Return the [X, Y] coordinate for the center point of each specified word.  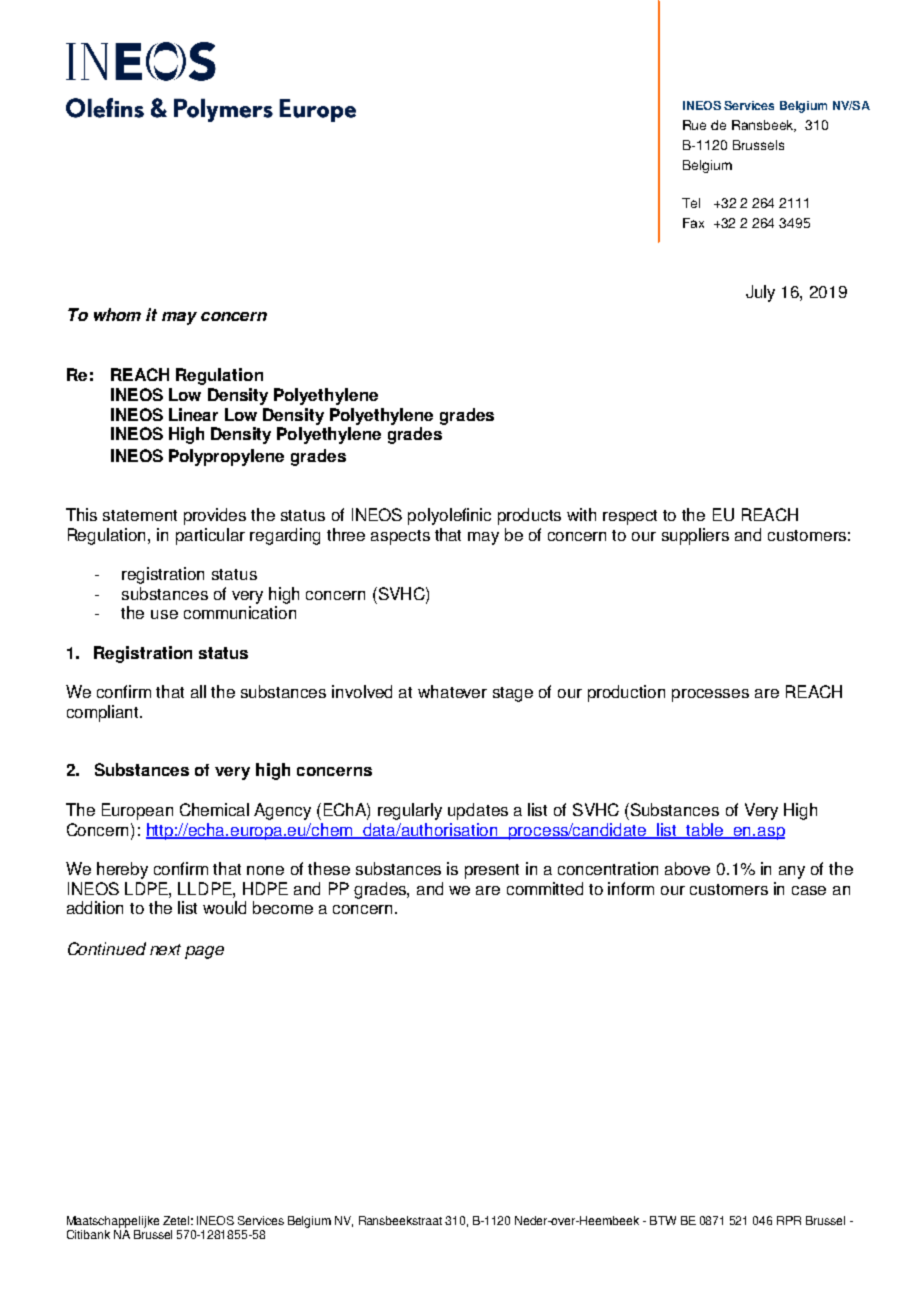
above [687, 868]
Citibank [88, 1234]
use [164, 614]
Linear [193, 414]
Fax [693, 223]
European [137, 811]
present [492, 871]
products [529, 516]
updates [478, 811]
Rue [694, 125]
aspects [400, 537]
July [760, 293]
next [165, 949]
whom [117, 314]
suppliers [695, 536]
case [809, 890]
